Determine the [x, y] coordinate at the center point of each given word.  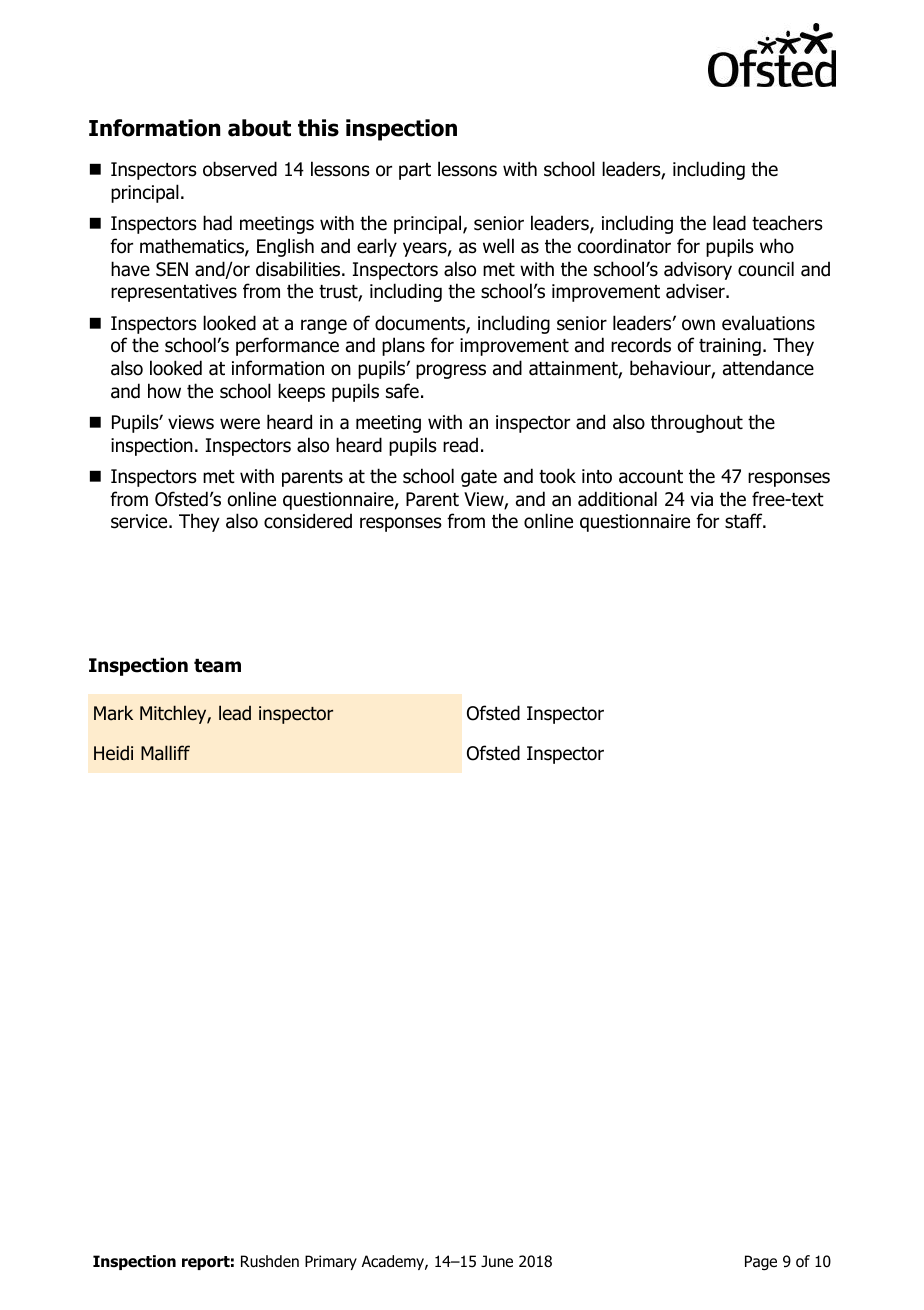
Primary [331, 1262]
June [497, 1261]
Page [761, 1263]
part [415, 171]
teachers [787, 223]
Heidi [113, 753]
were [240, 424]
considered [308, 521]
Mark [113, 713]
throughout [697, 423]
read [460, 445]
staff [745, 521]
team [217, 665]
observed [240, 169]
